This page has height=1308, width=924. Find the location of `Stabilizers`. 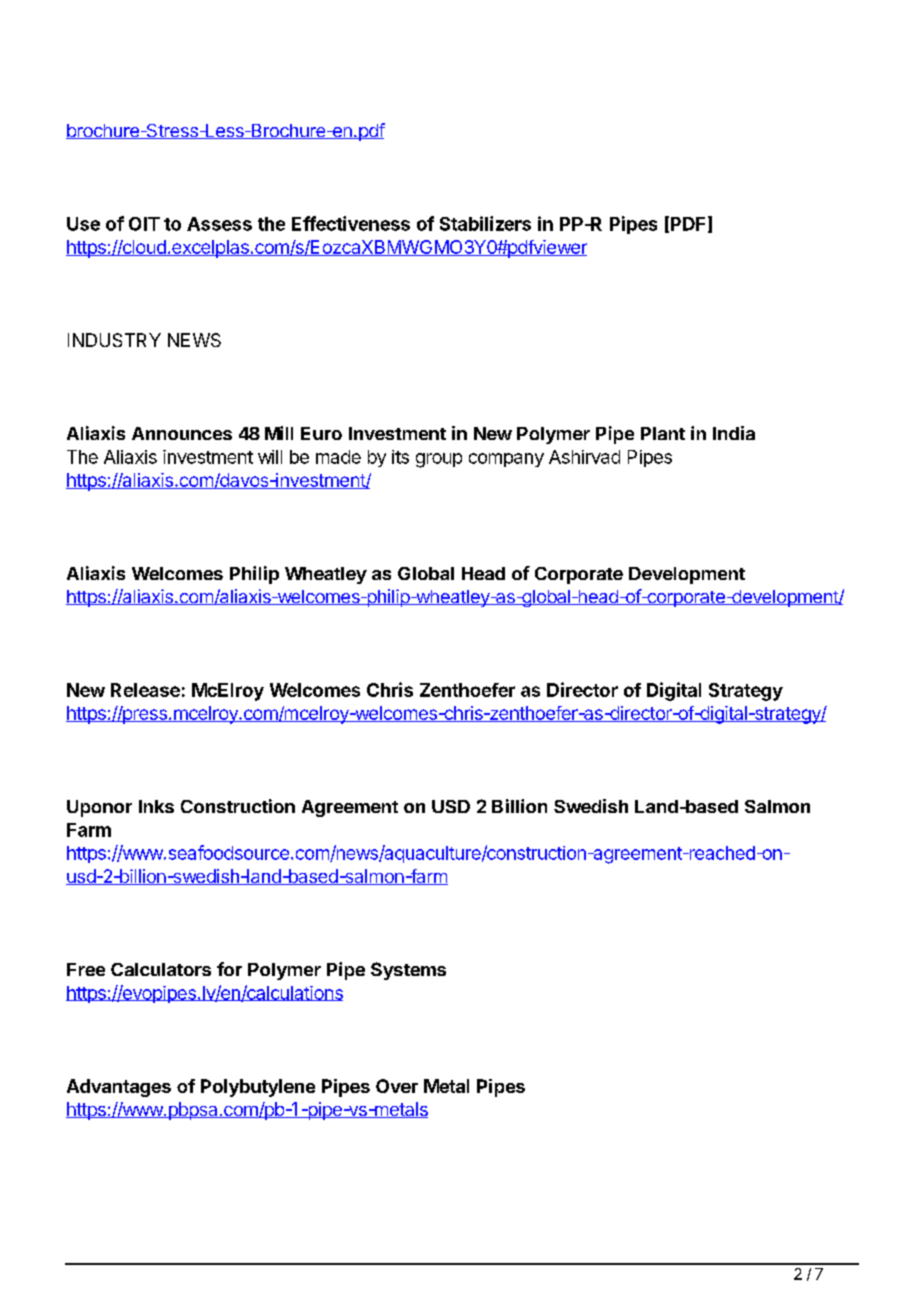

Stabilizers is located at coordinates (485, 223).
